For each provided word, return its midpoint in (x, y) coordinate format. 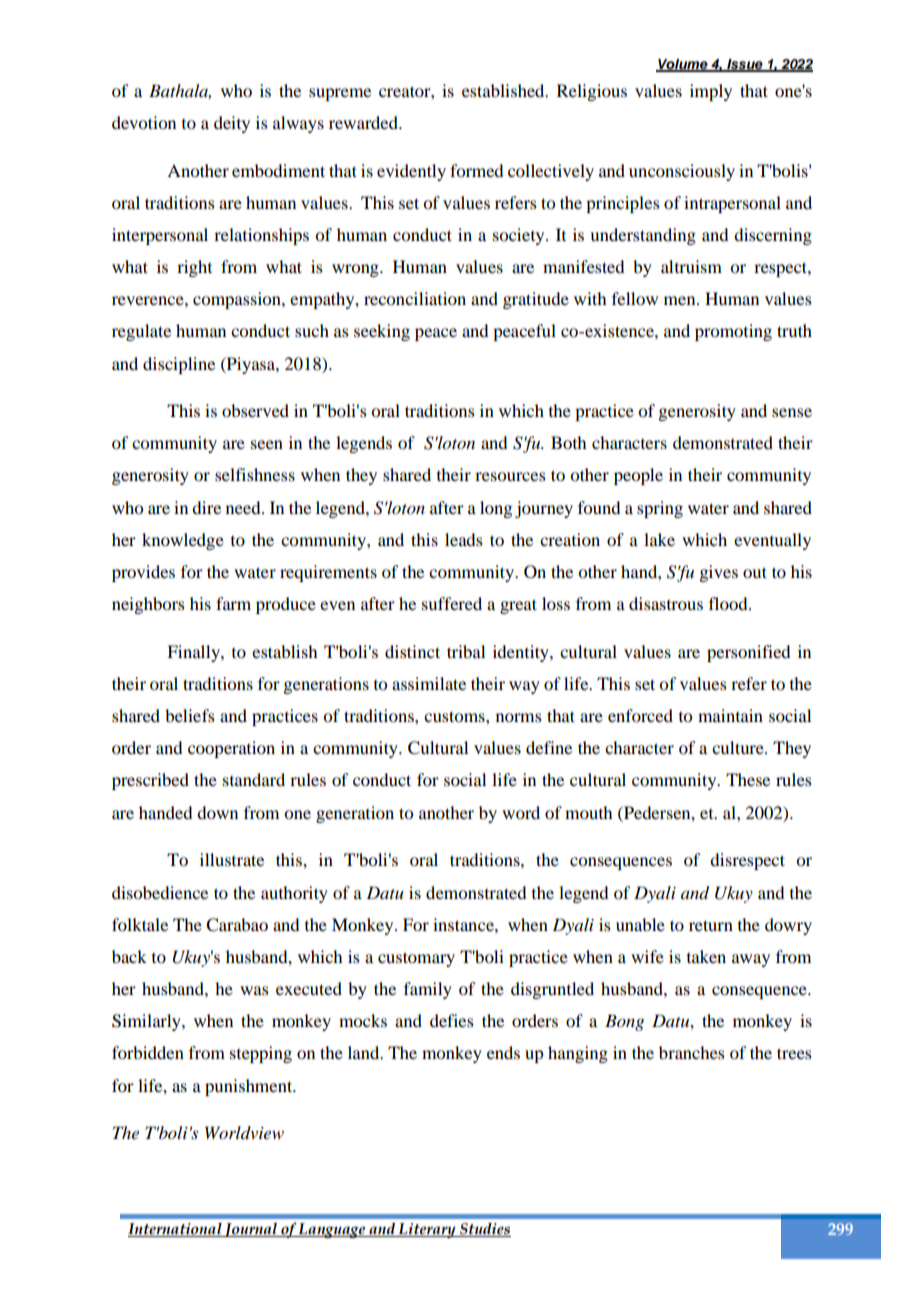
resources (510, 476)
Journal (251, 1229)
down (217, 812)
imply (711, 92)
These (748, 779)
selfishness (255, 474)
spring (660, 509)
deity (232, 124)
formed (476, 170)
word (521, 812)
